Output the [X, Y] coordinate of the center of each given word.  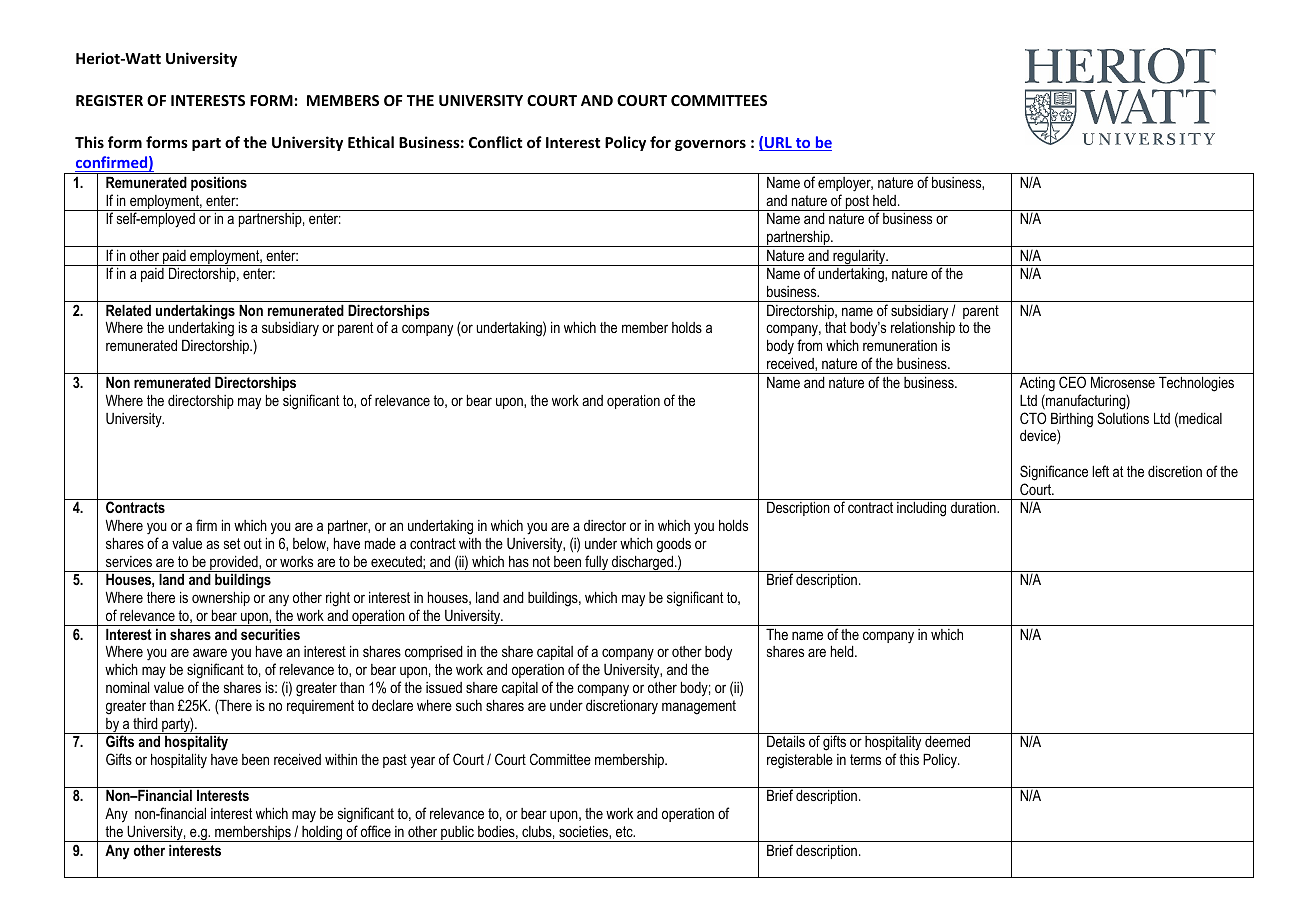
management [699, 707]
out [253, 543]
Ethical [371, 142]
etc [625, 831]
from [809, 345]
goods [674, 545]
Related [128, 310]
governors [710, 145]
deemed [947, 741]
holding [322, 833]
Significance [1054, 473]
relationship [923, 328]
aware [210, 652]
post [857, 203]
